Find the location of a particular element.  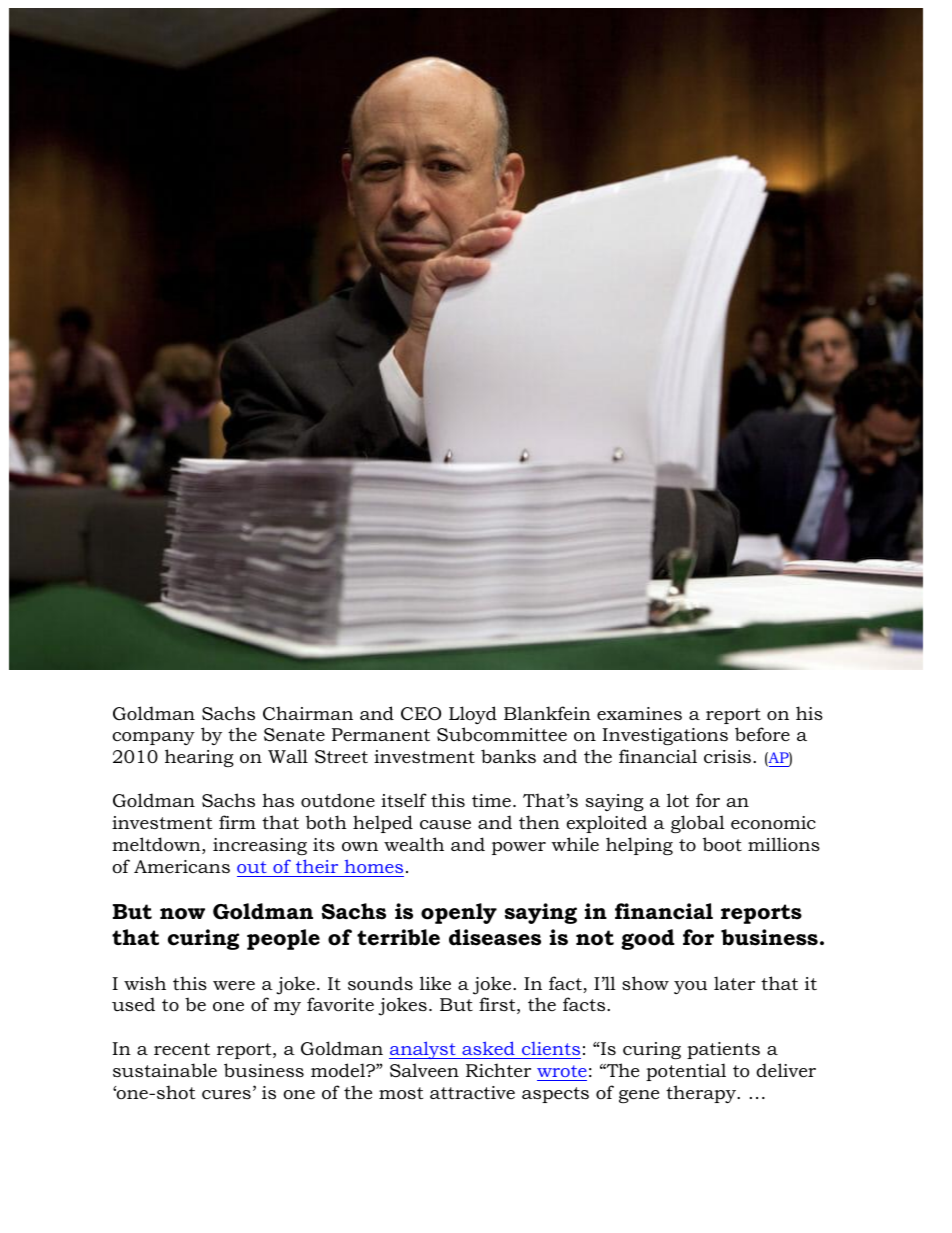

good is located at coordinates (648, 939).
